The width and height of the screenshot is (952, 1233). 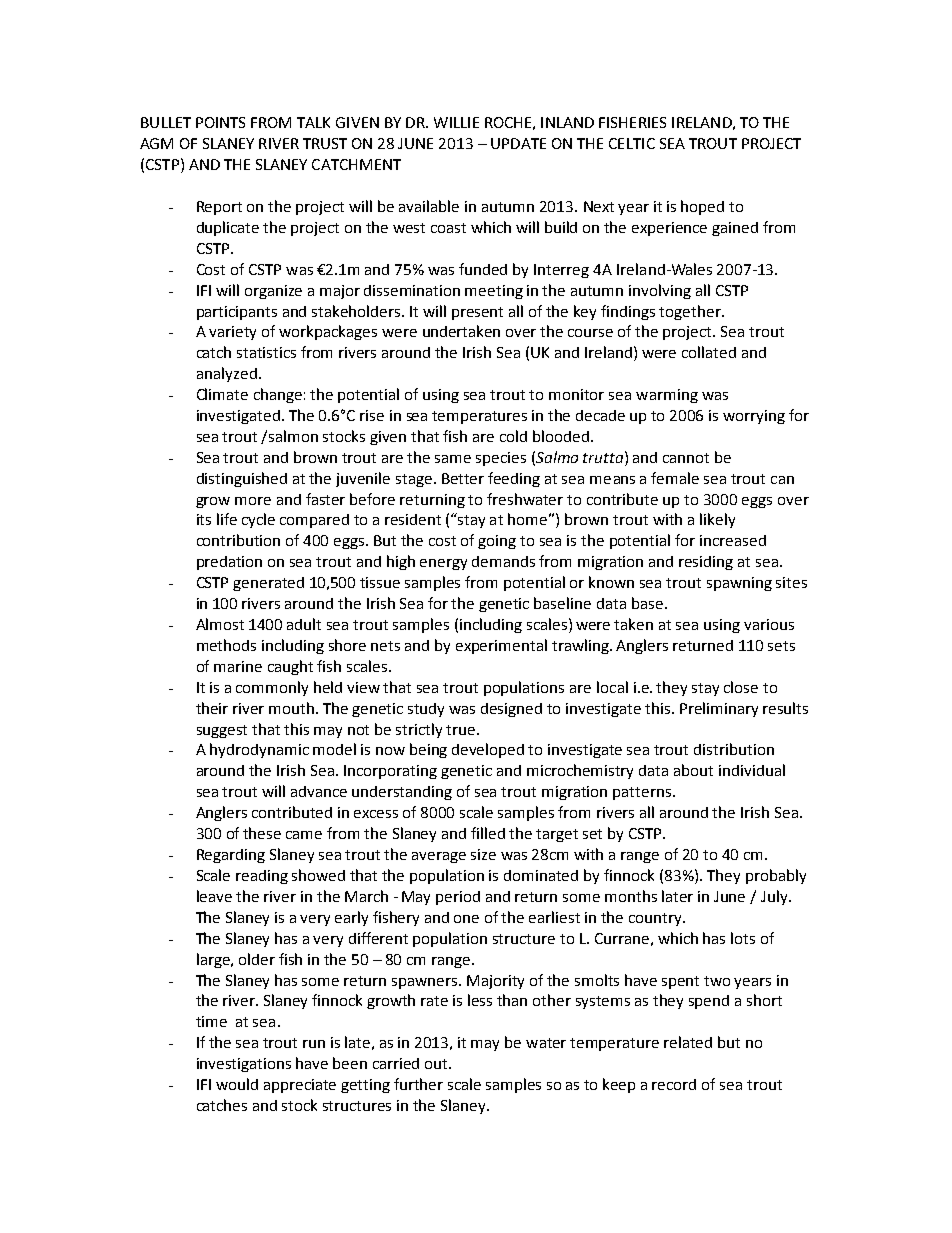 I want to click on spawning, so click(x=739, y=584).
